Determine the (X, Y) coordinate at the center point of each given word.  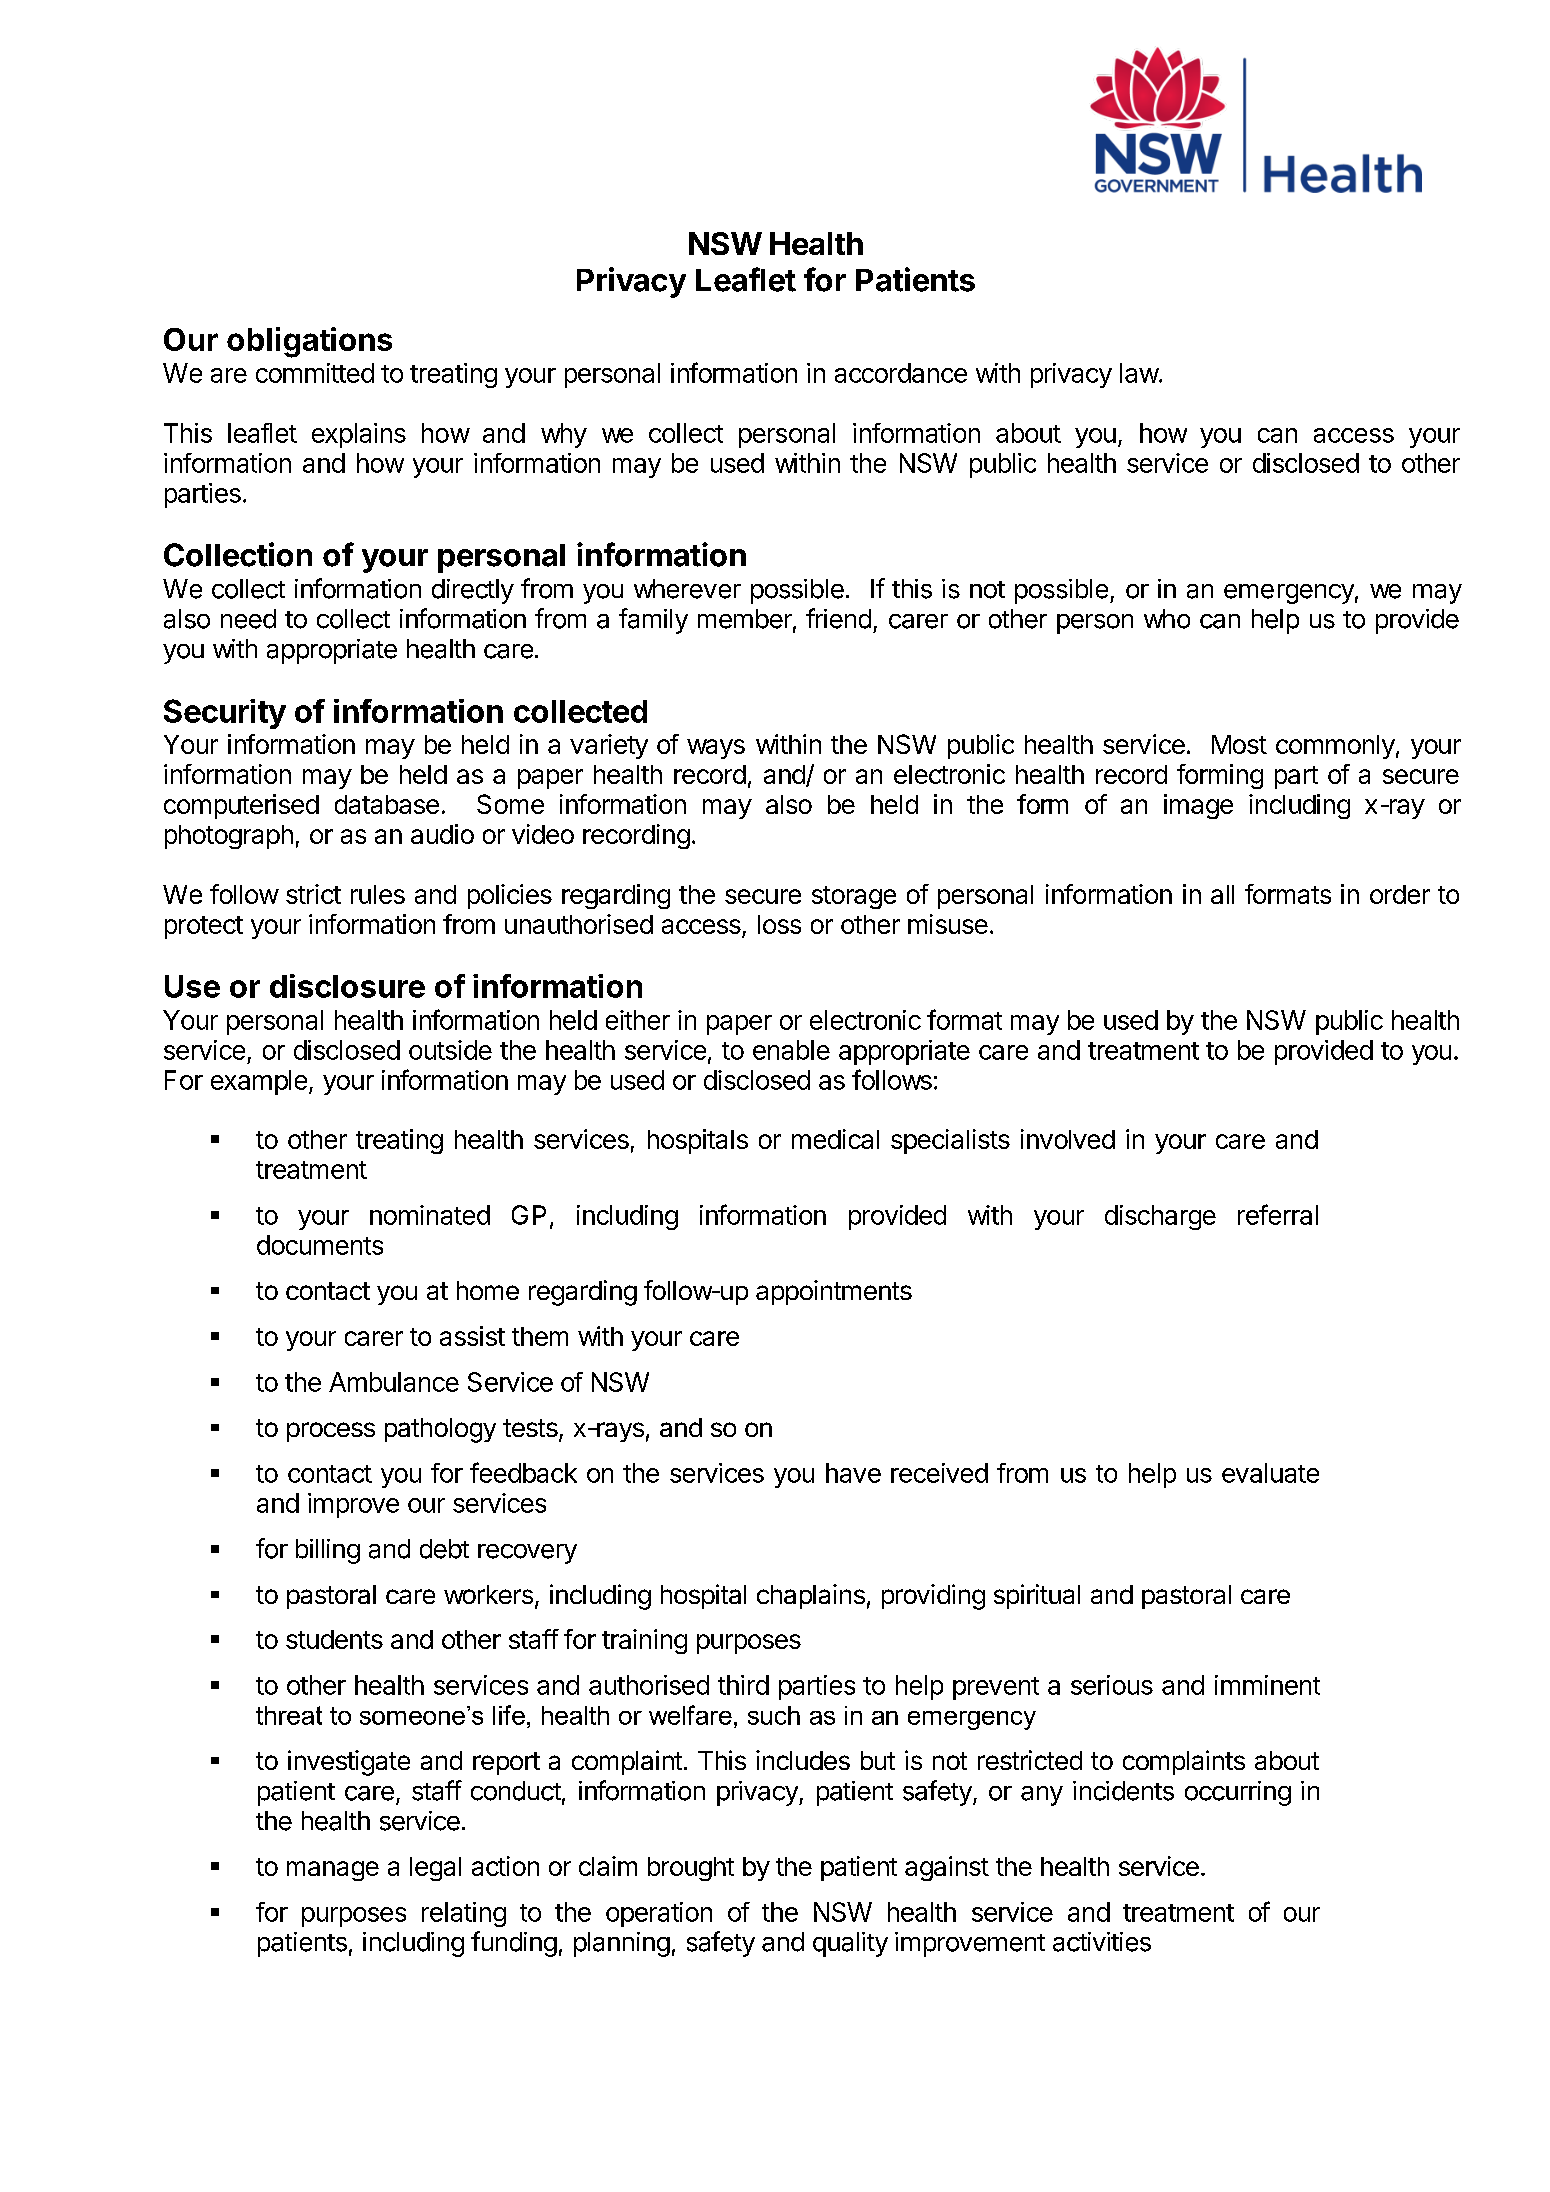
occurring (1238, 1793)
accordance (901, 373)
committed (315, 373)
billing (328, 1551)
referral (1278, 1214)
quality (850, 1944)
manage (333, 1871)
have (853, 1473)
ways (716, 749)
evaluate (1270, 1473)
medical (835, 1139)
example (259, 1082)
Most (1239, 744)
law (1140, 373)
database (387, 804)
